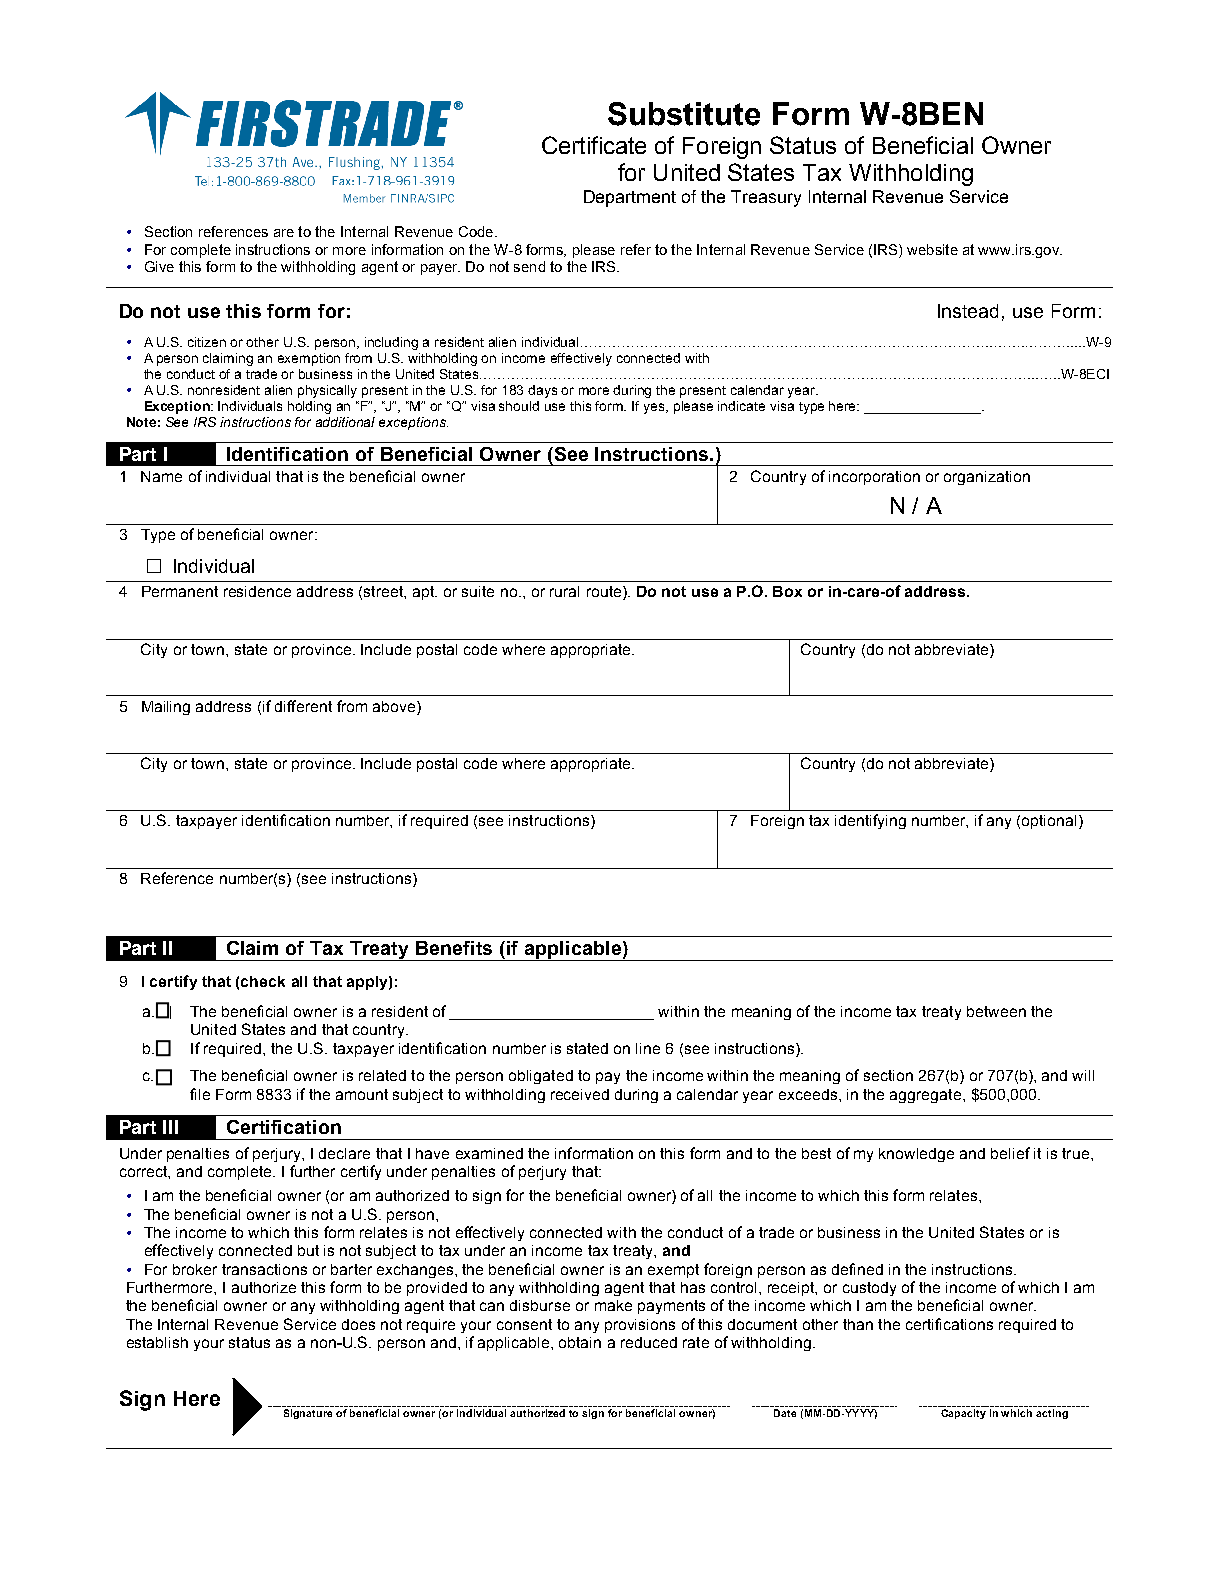 The width and height of the screenshot is (1220, 1578). I want to click on reduced, so click(649, 1342).
